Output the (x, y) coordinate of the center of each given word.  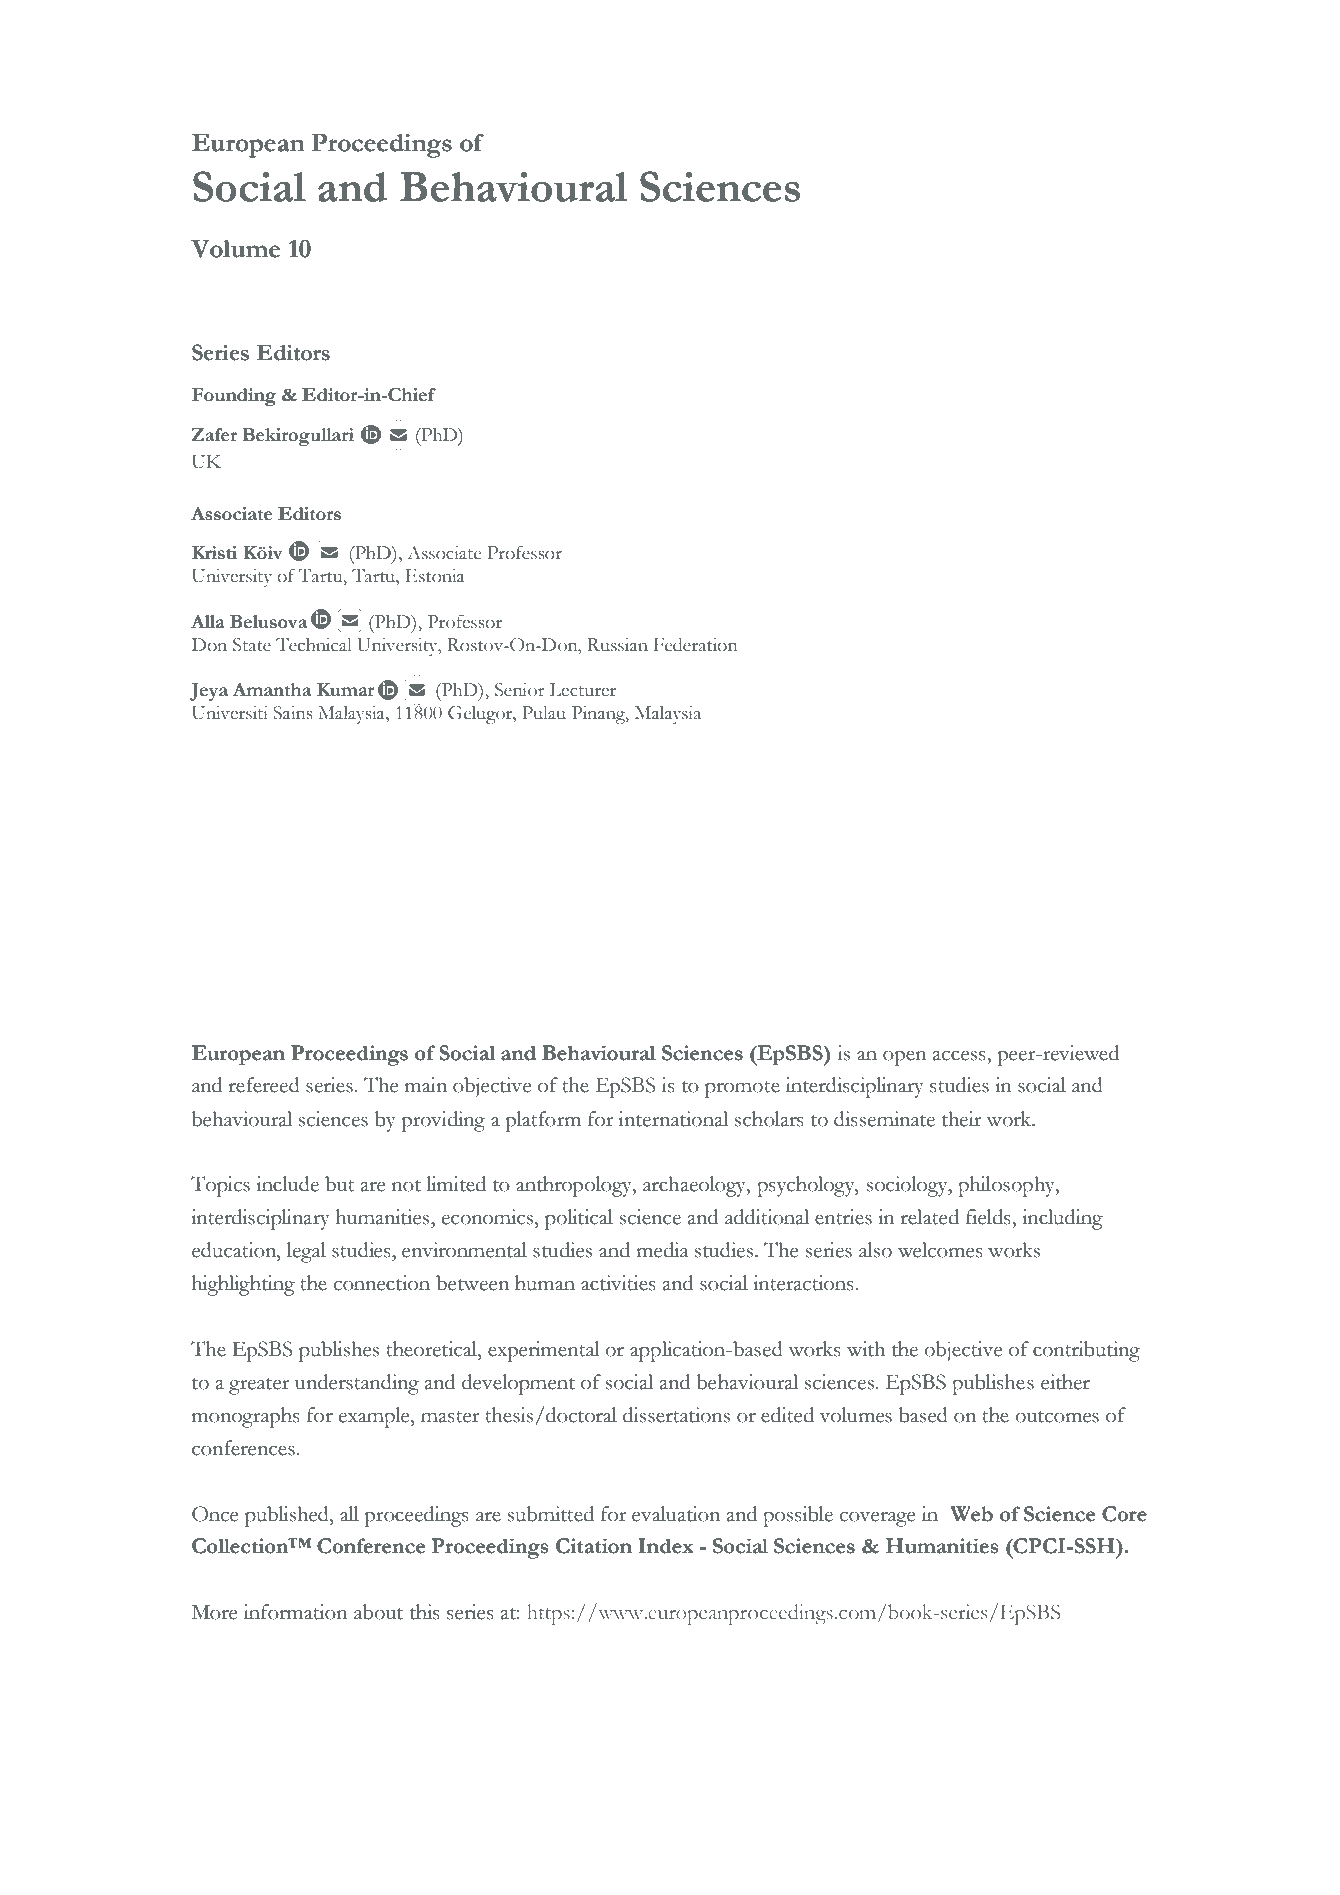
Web (971, 1514)
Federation (695, 645)
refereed (264, 1085)
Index (666, 1546)
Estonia (434, 576)
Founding (234, 397)
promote (742, 1089)
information (296, 1612)
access (960, 1056)
